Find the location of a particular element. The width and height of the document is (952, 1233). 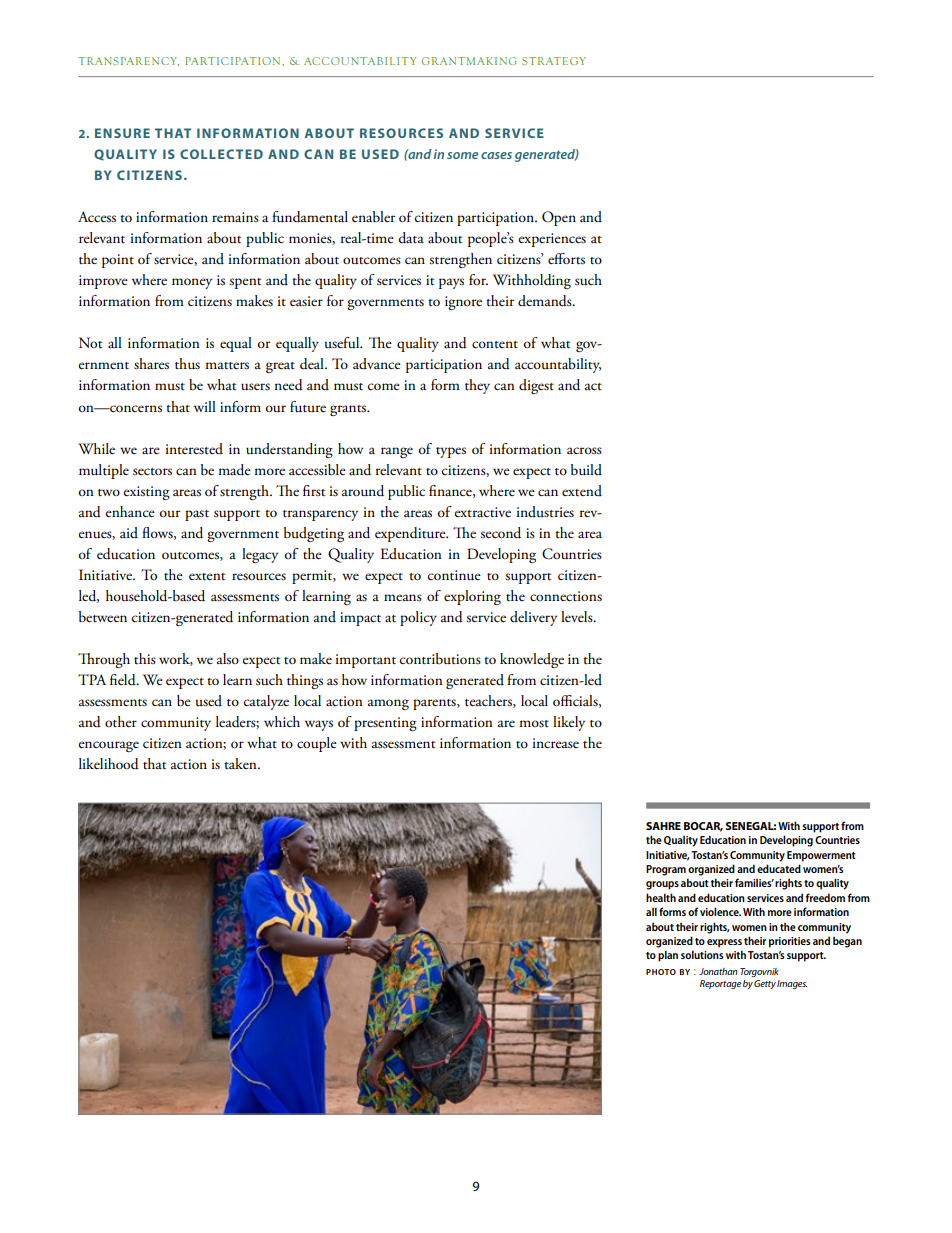

they is located at coordinates (477, 386).
